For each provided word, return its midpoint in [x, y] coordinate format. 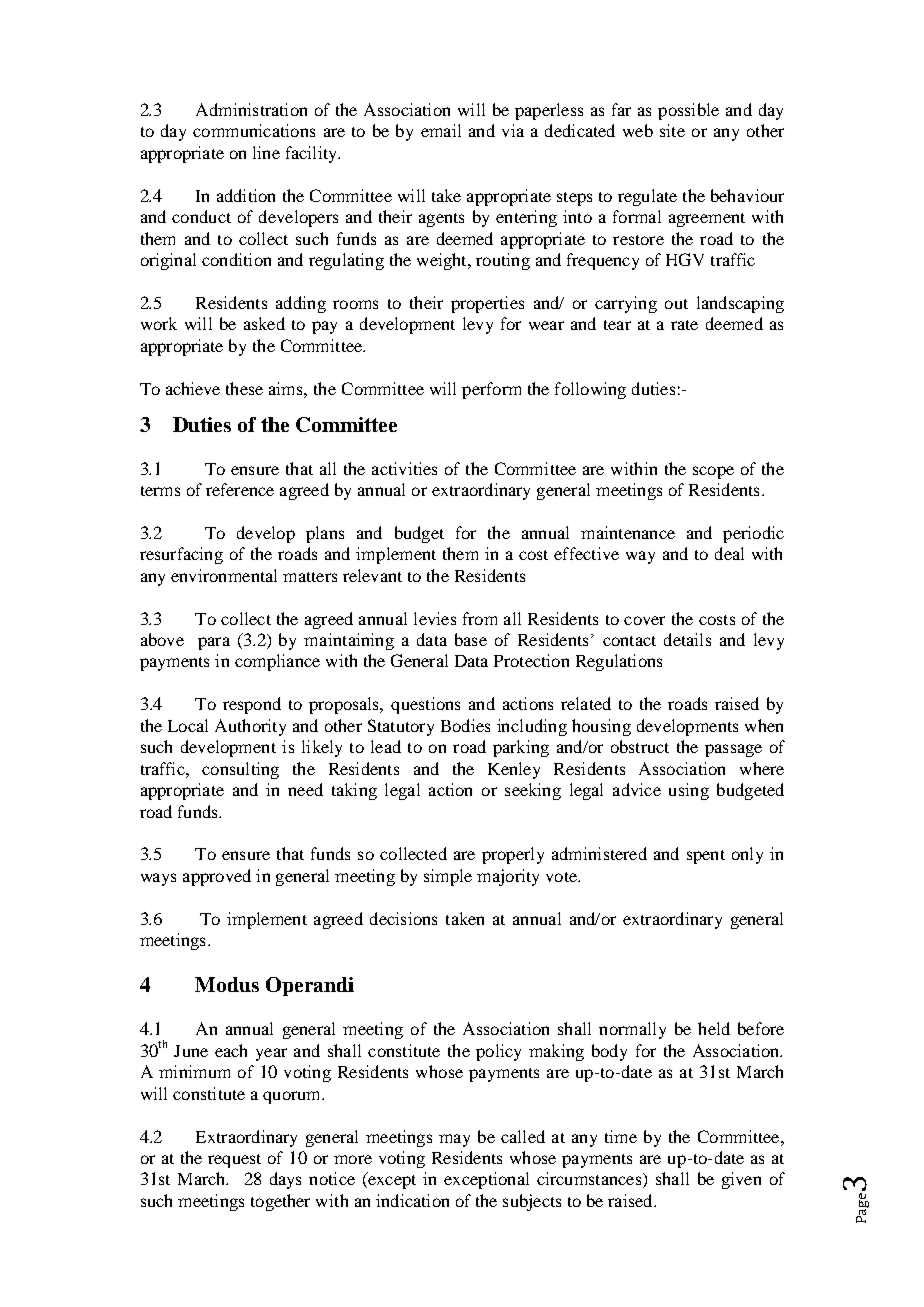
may [454, 1140]
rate [684, 325]
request [234, 1161]
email [441, 130]
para [214, 643]
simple [448, 877]
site [672, 130]
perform [491, 390]
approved [217, 877]
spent [706, 857]
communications [254, 130]
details [687, 639]
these [244, 388]
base [471, 639]
